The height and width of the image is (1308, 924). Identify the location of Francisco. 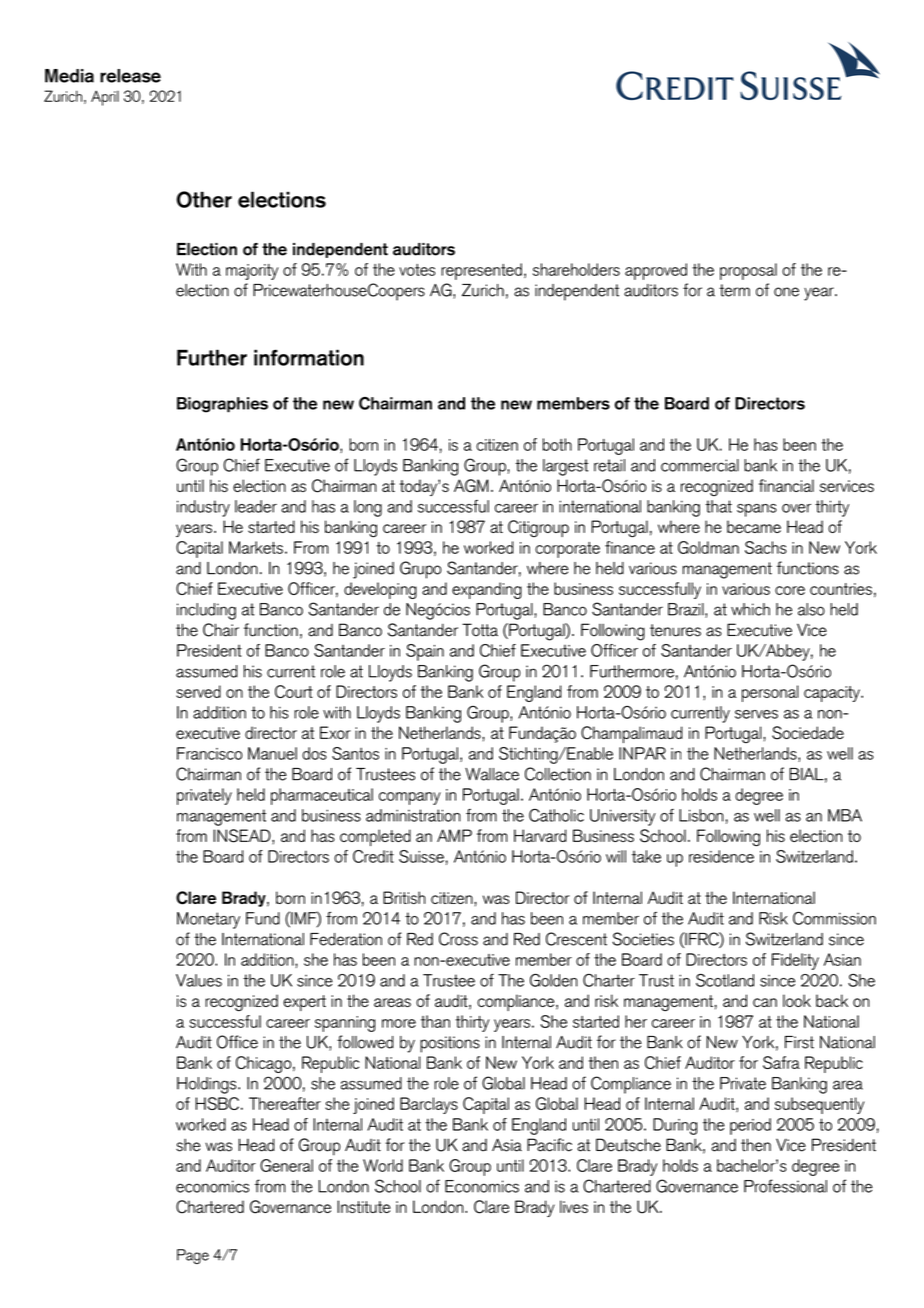
(209, 753).
